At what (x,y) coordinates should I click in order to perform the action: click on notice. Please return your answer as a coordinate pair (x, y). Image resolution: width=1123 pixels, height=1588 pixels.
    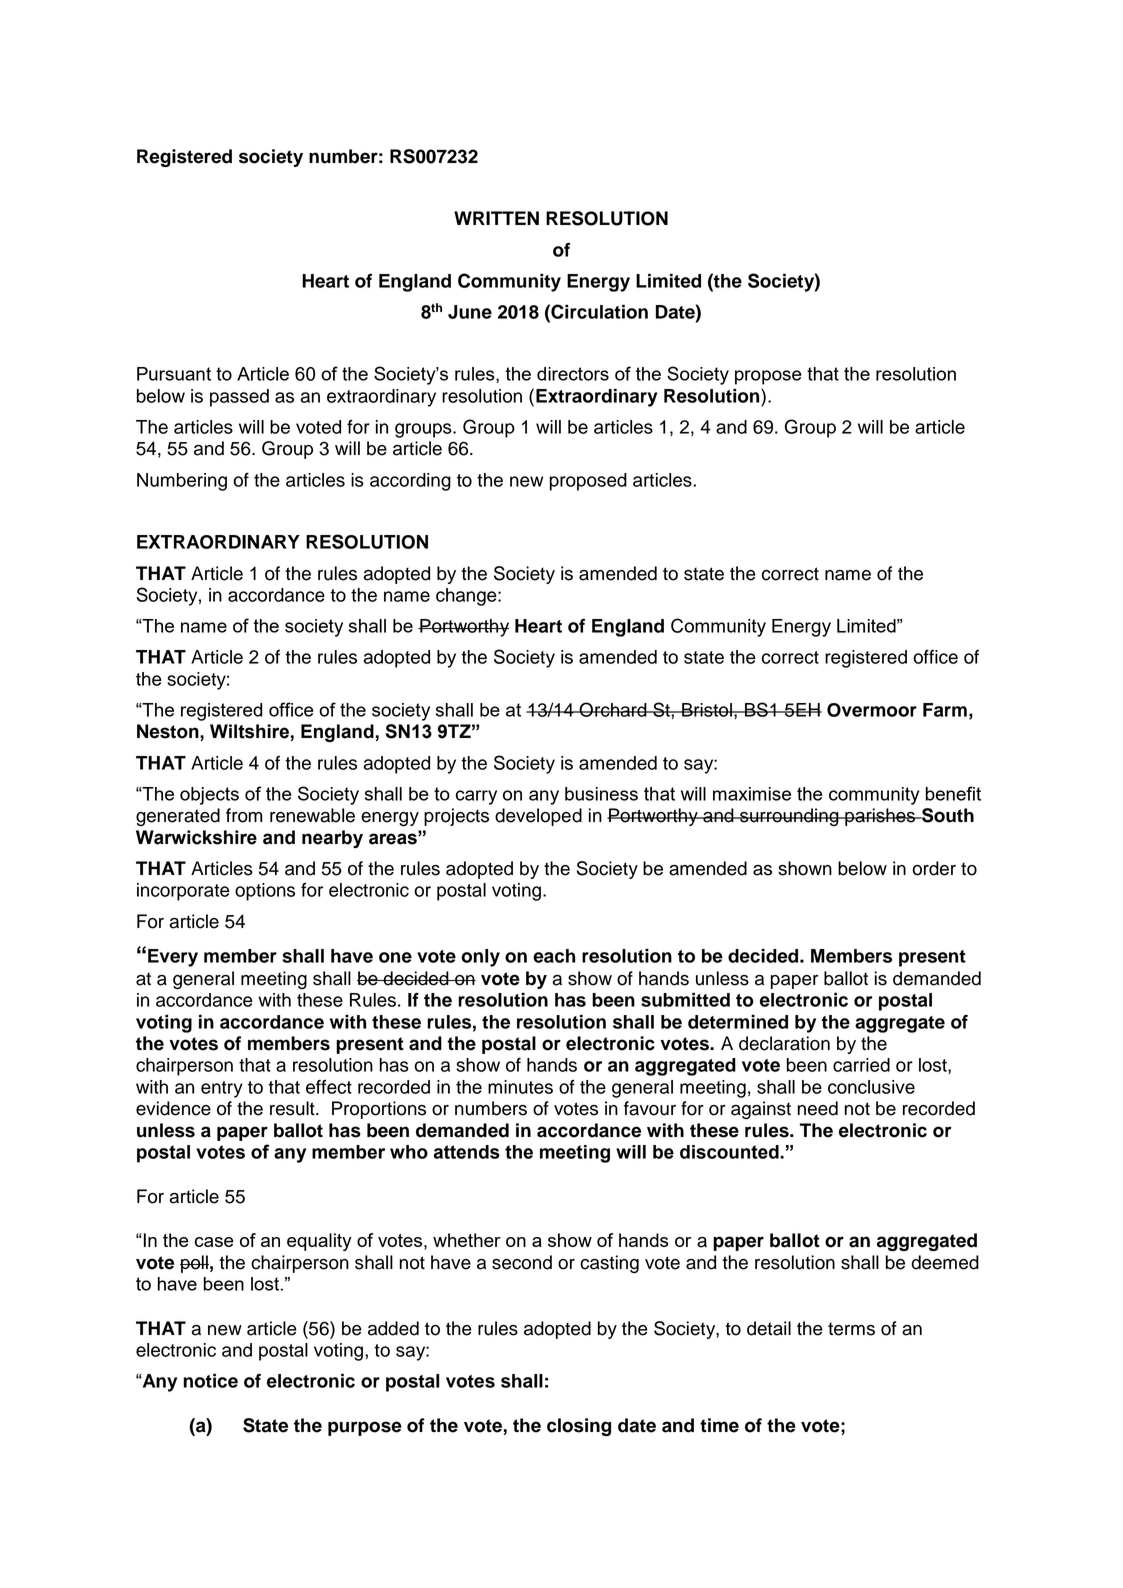
    Looking at the image, I should click on (210, 1381).
